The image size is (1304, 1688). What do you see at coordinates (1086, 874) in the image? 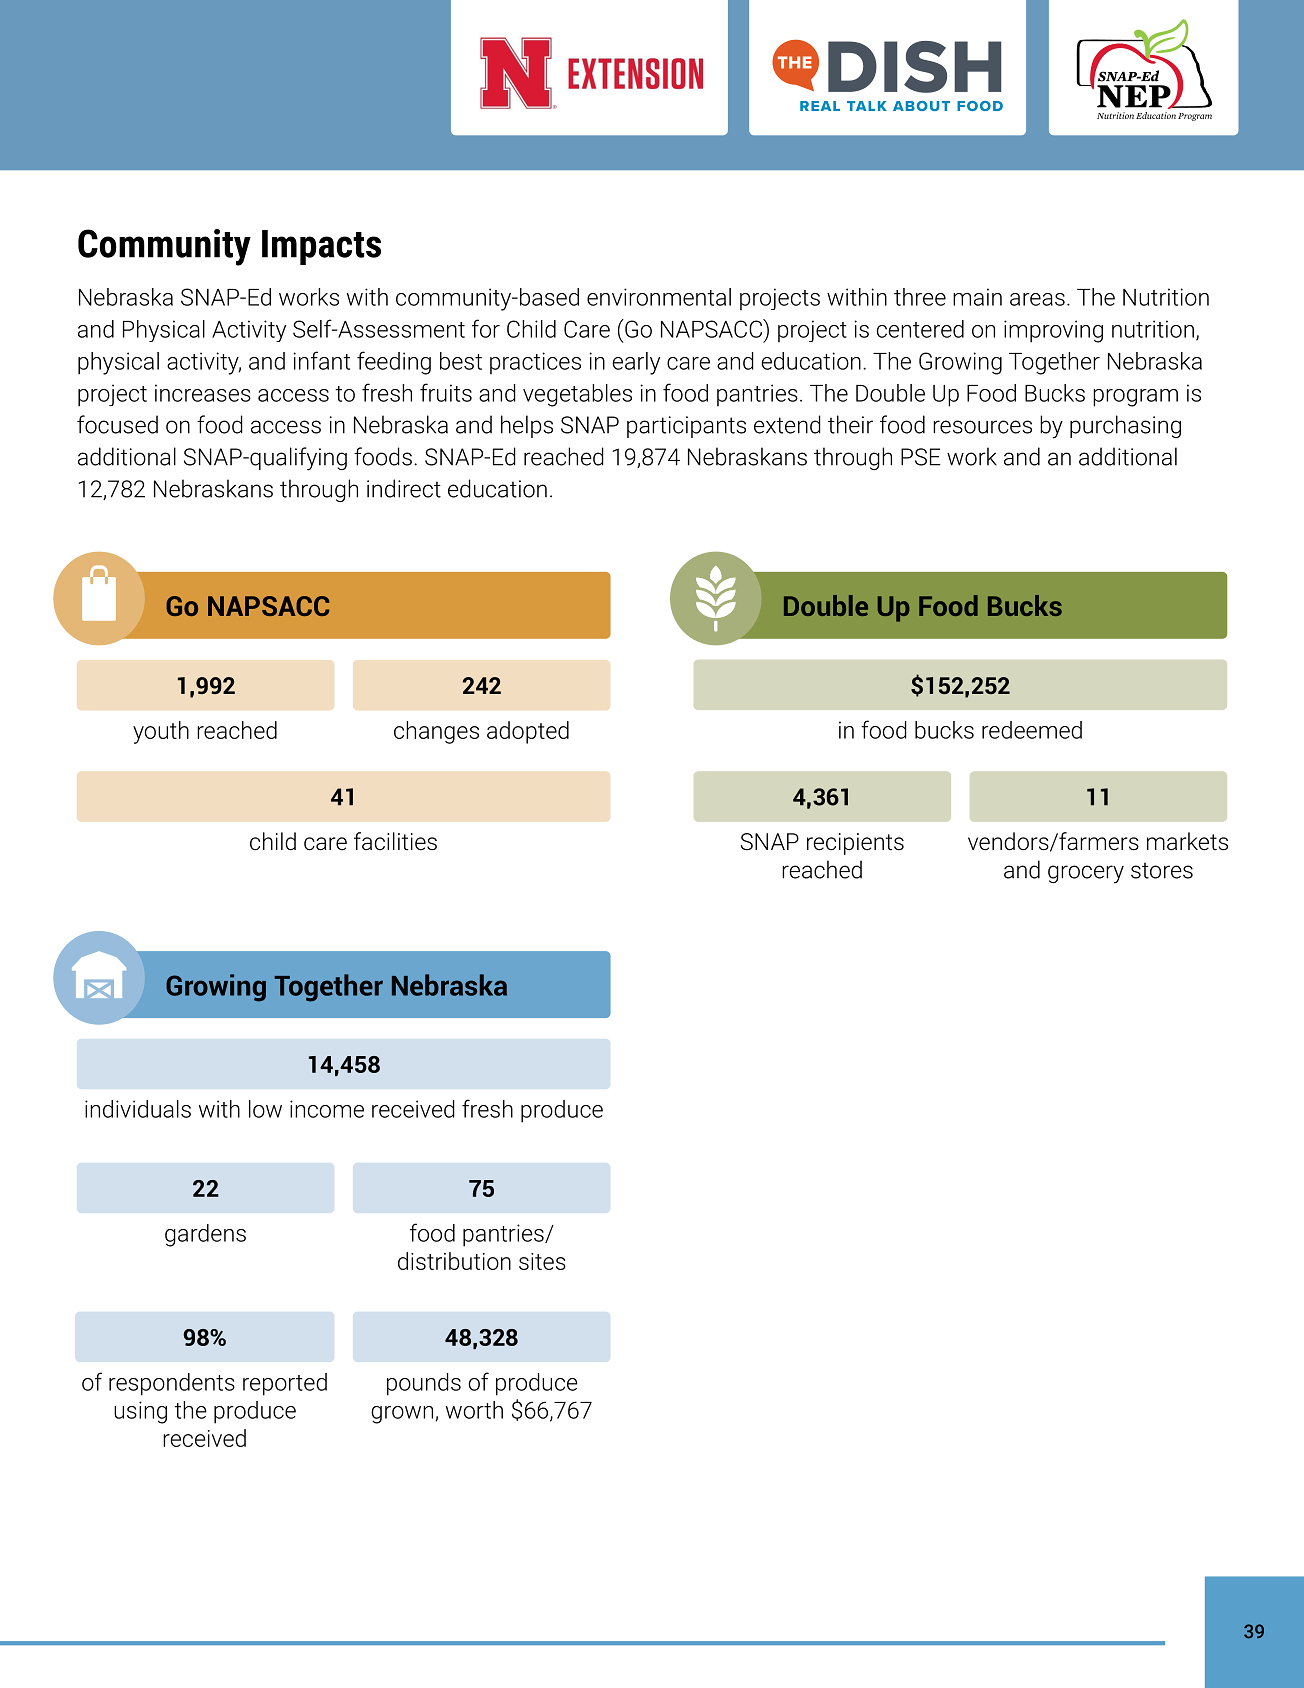
I see `grocery` at bounding box center [1086, 874].
